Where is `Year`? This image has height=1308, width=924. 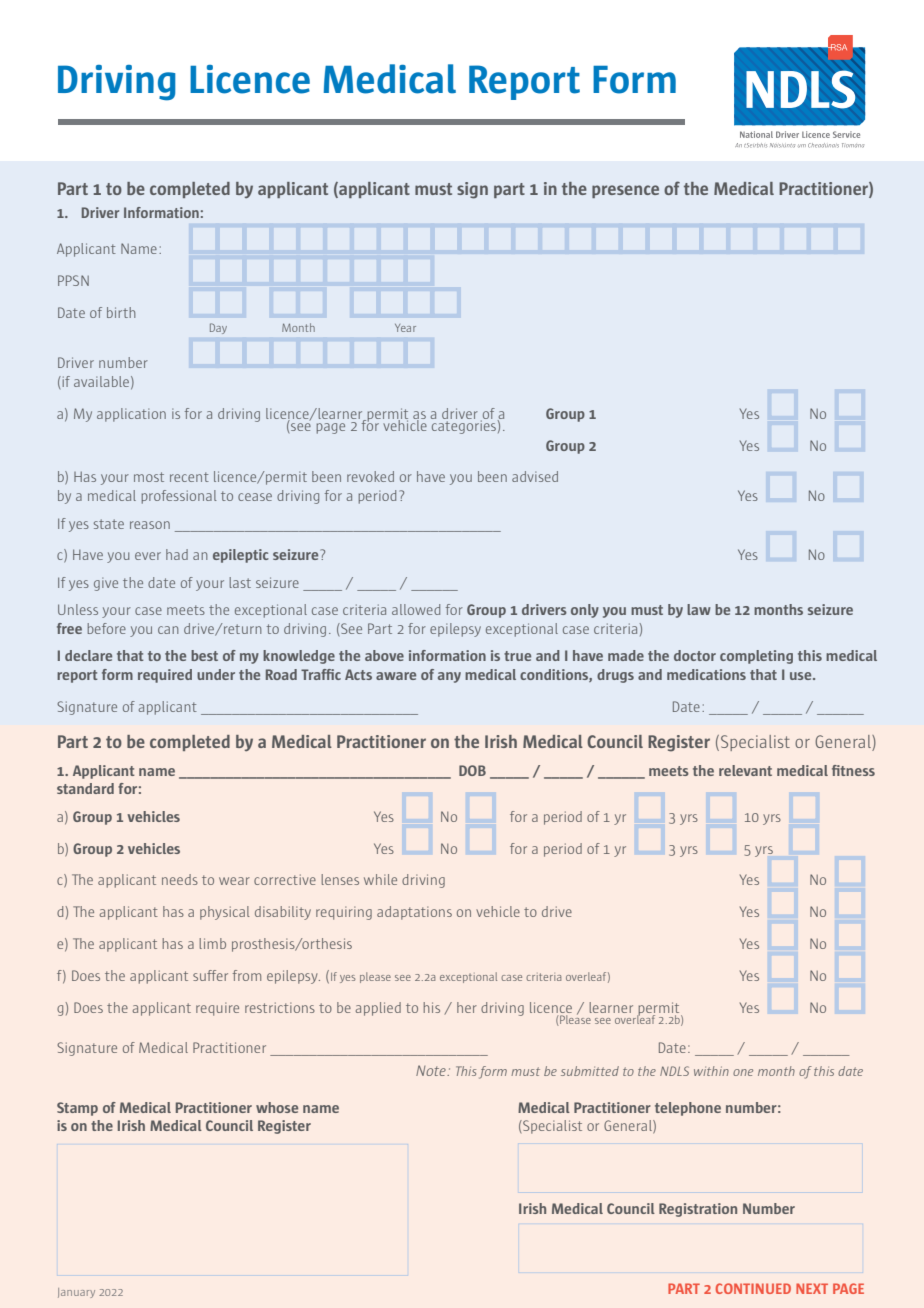 Year is located at coordinates (405, 328).
